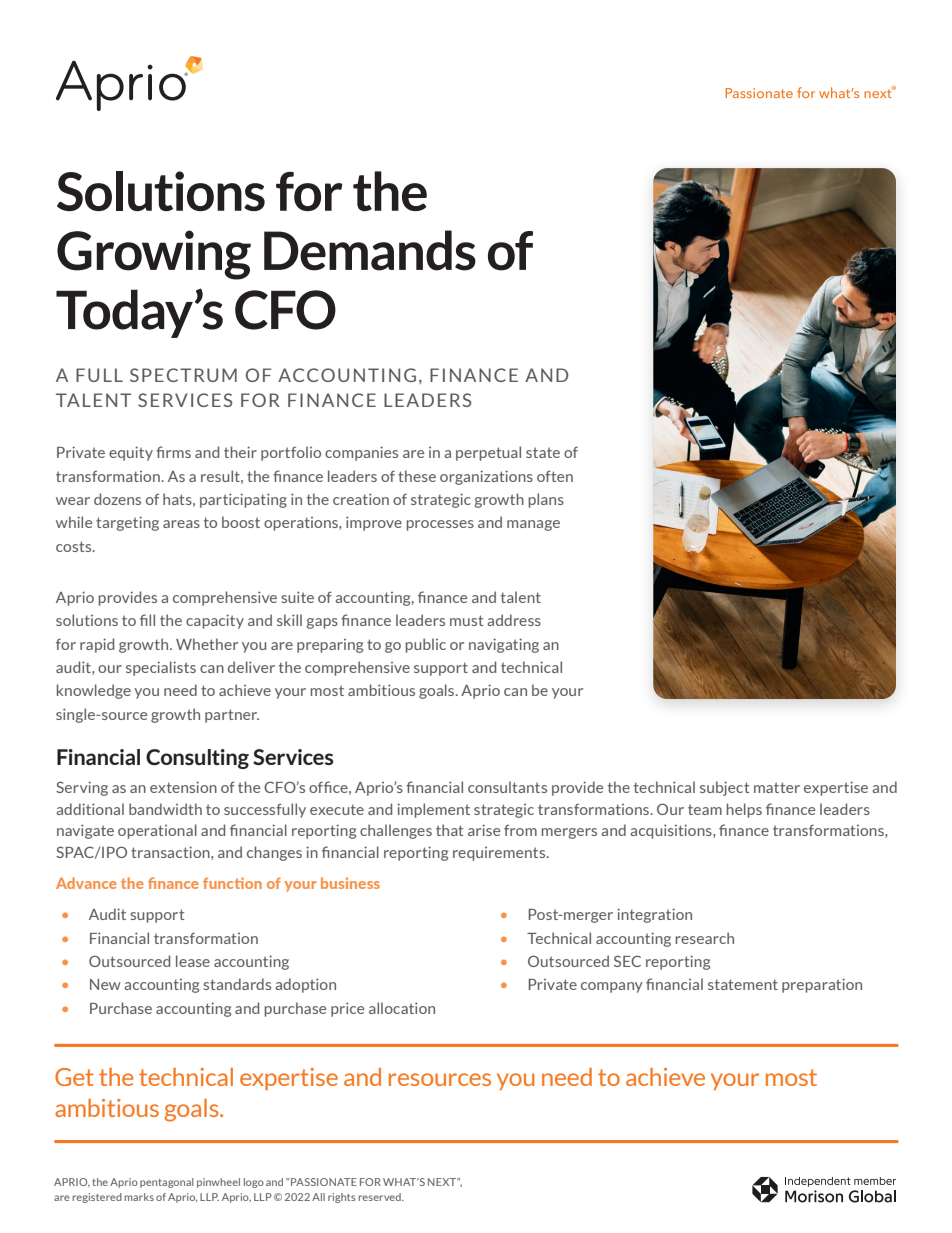  I want to click on manage, so click(533, 525).
